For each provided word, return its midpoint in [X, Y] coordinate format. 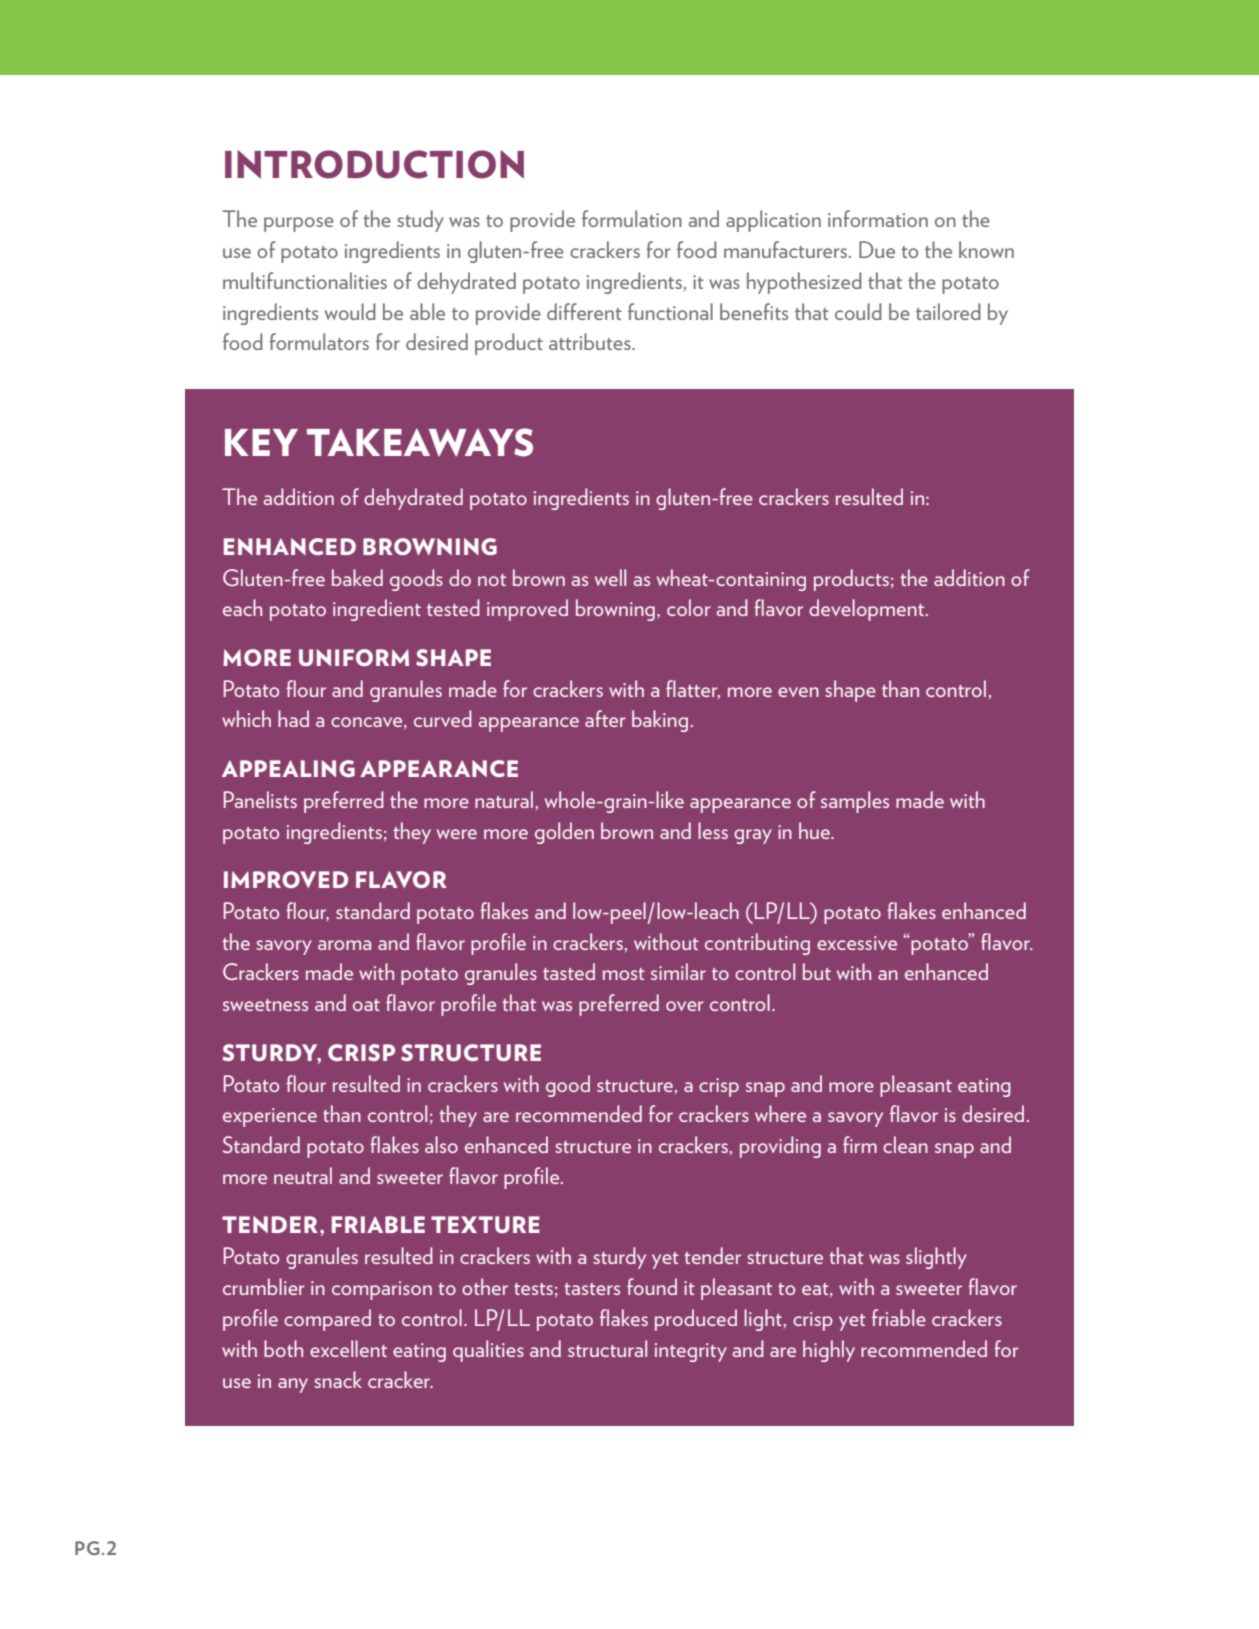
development [868, 610]
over [685, 1006]
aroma [344, 945]
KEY [261, 442]
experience [270, 1117]
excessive [857, 943]
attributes [591, 341]
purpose [299, 224]
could [858, 311]
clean [905, 1144]
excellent [348, 1348]
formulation [632, 218]
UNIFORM [354, 657]
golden [564, 833]
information [878, 218]
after [605, 718]
